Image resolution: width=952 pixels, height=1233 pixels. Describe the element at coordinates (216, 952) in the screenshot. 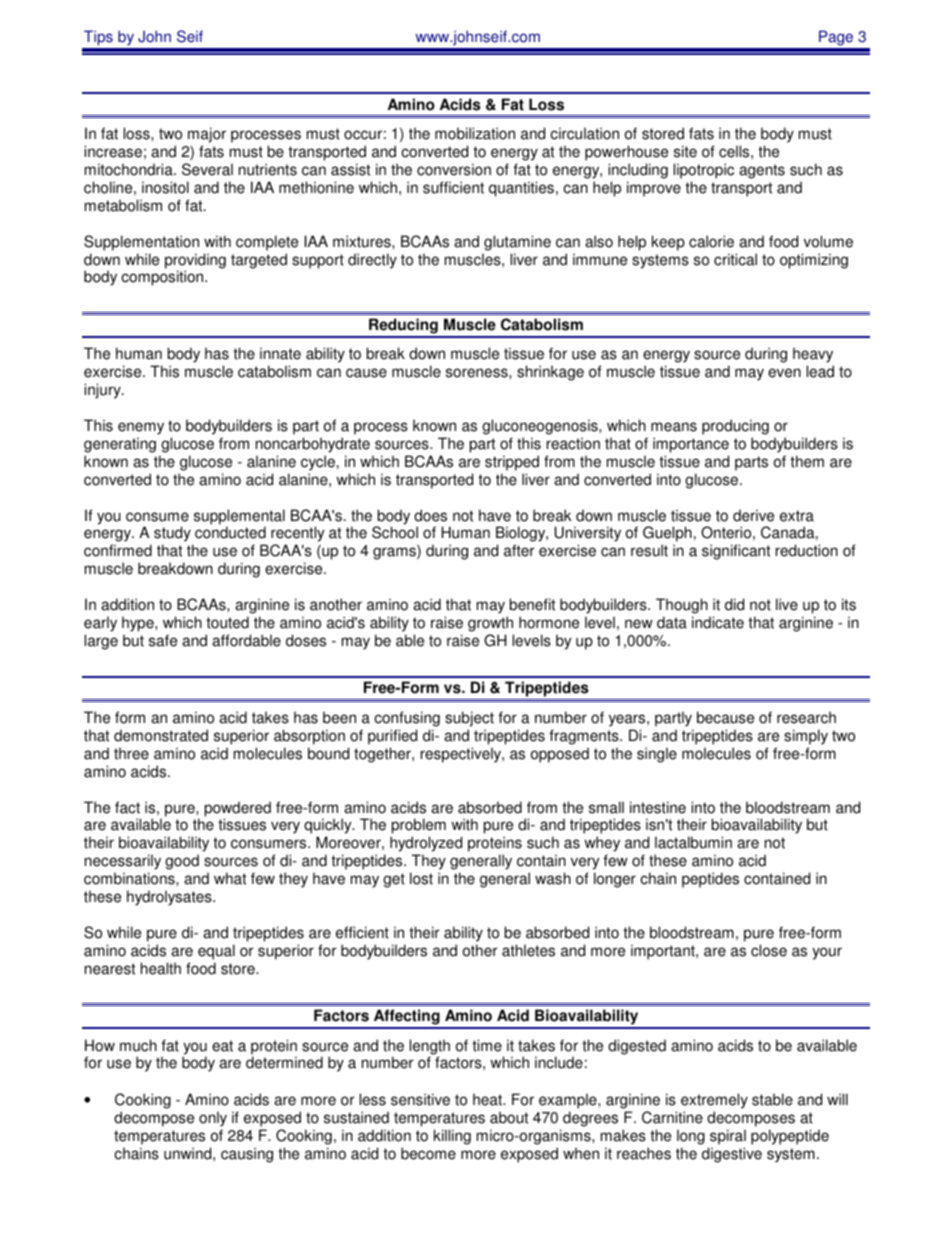

I see `equal` at that location.
